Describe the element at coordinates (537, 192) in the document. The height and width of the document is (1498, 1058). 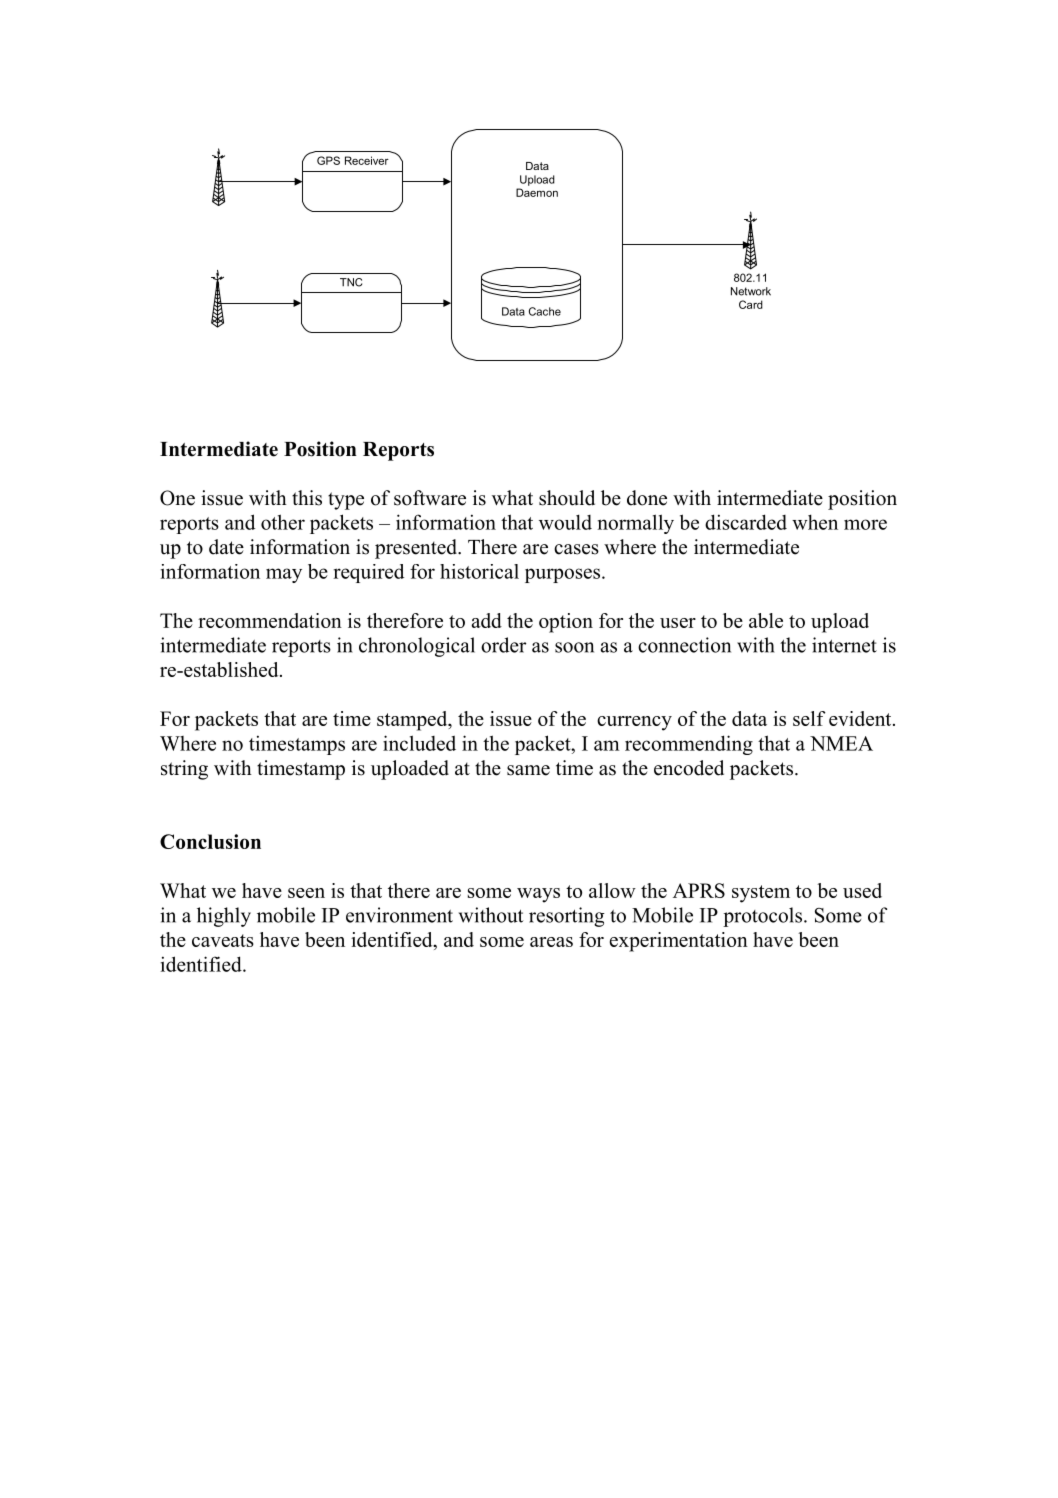
I see `Daemon` at that location.
